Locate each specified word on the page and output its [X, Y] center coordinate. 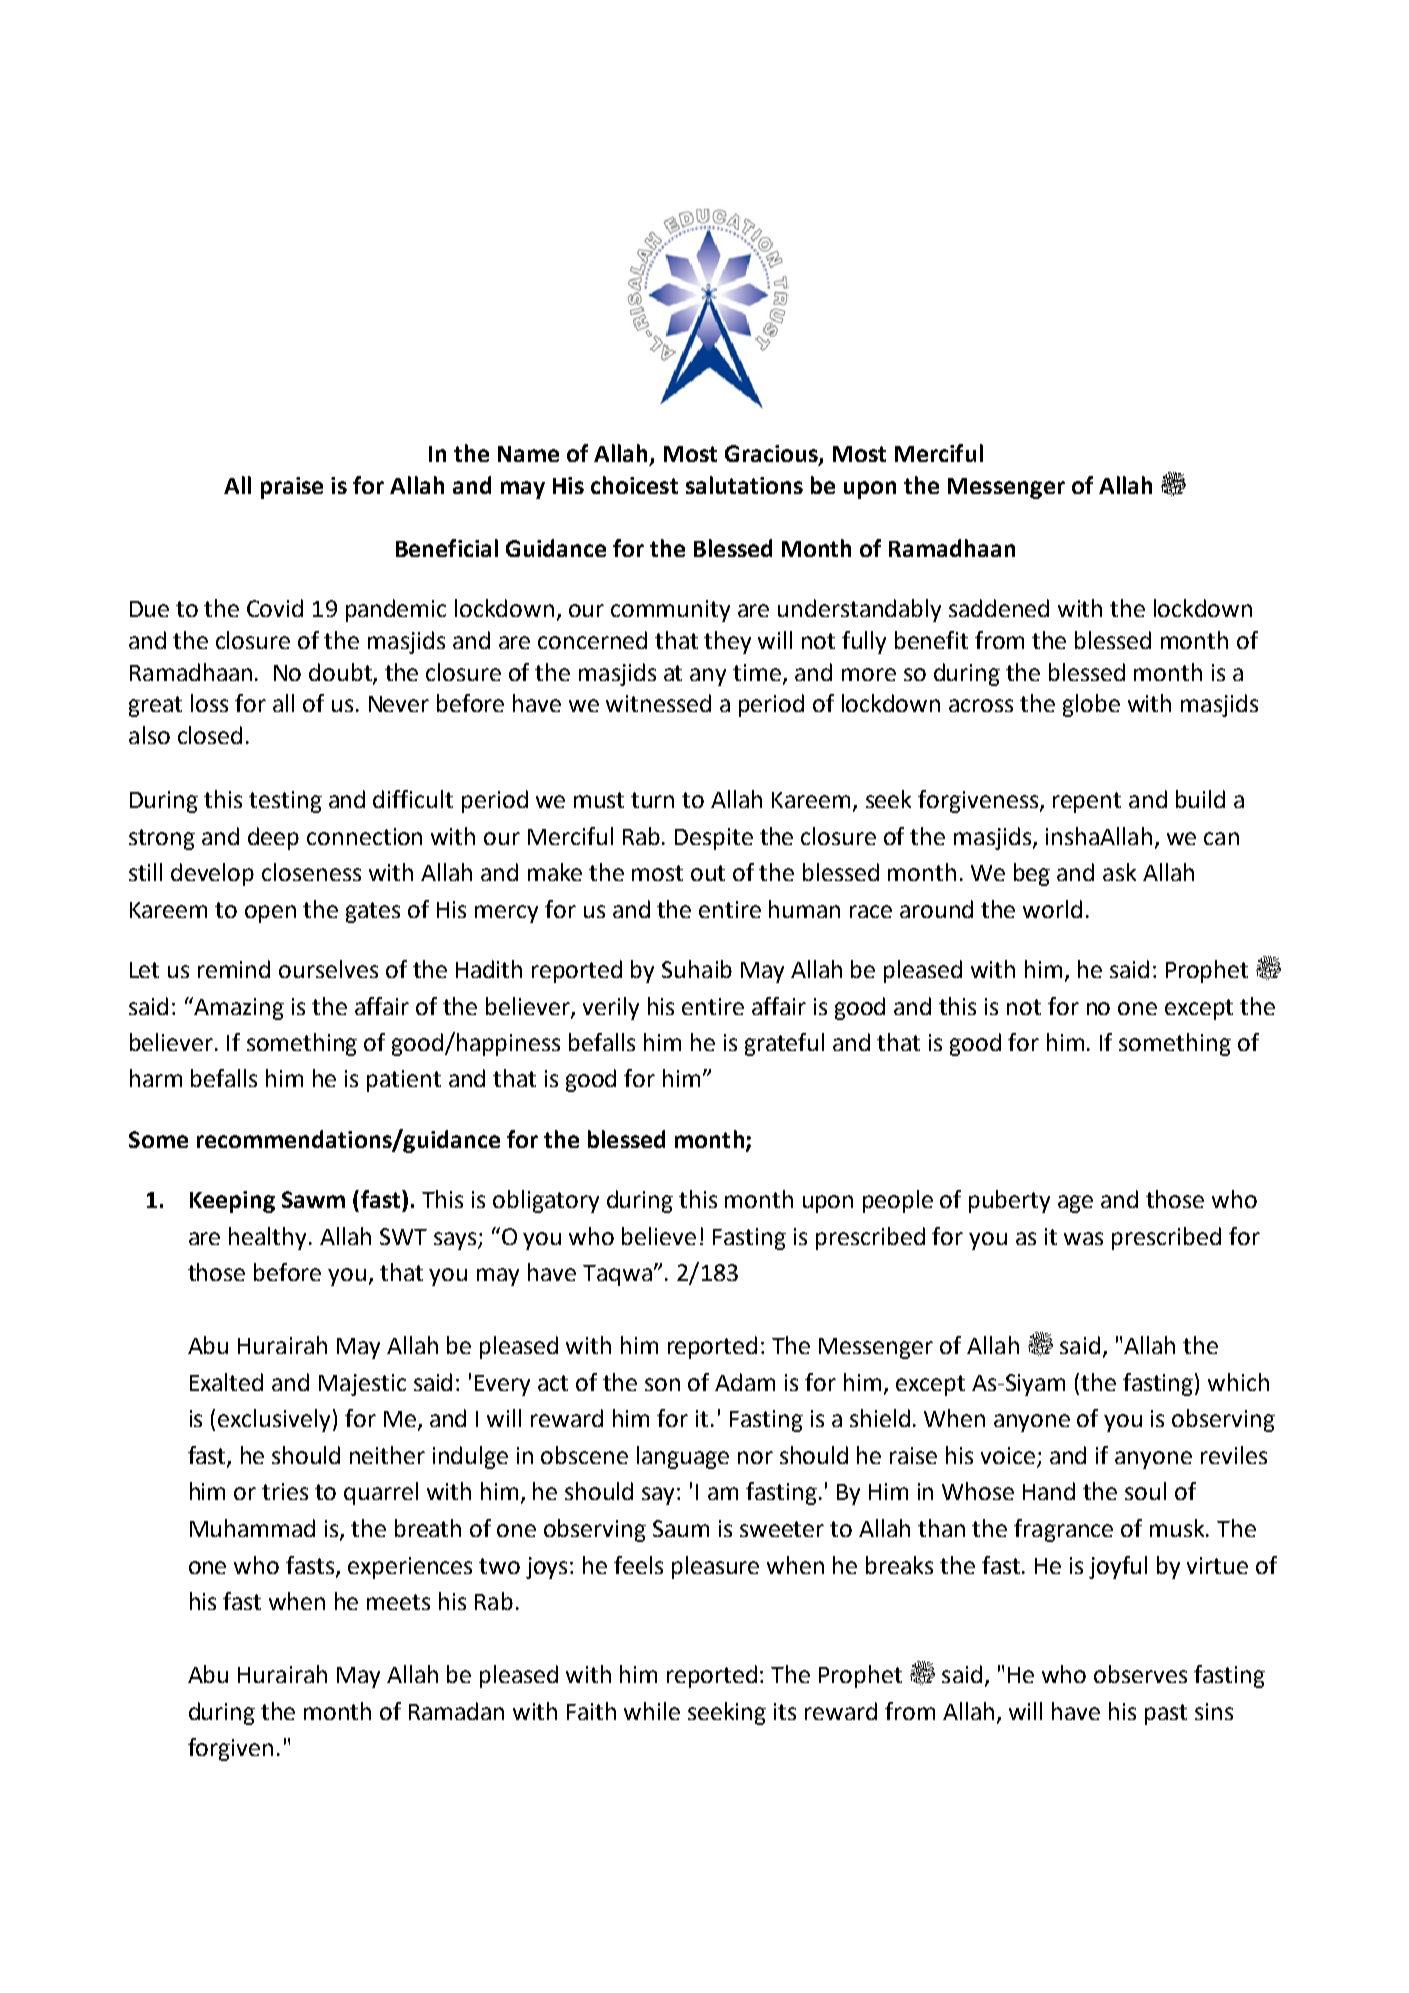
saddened [999, 608]
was [1083, 1238]
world [1052, 909]
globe [1091, 705]
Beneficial [447, 548]
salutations [744, 485]
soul [1145, 1491]
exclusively [274, 1420]
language [683, 1457]
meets [398, 1602]
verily [611, 1008]
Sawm [313, 1199]
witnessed [658, 703]
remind [234, 969]
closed [210, 735]
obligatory [546, 1201]
